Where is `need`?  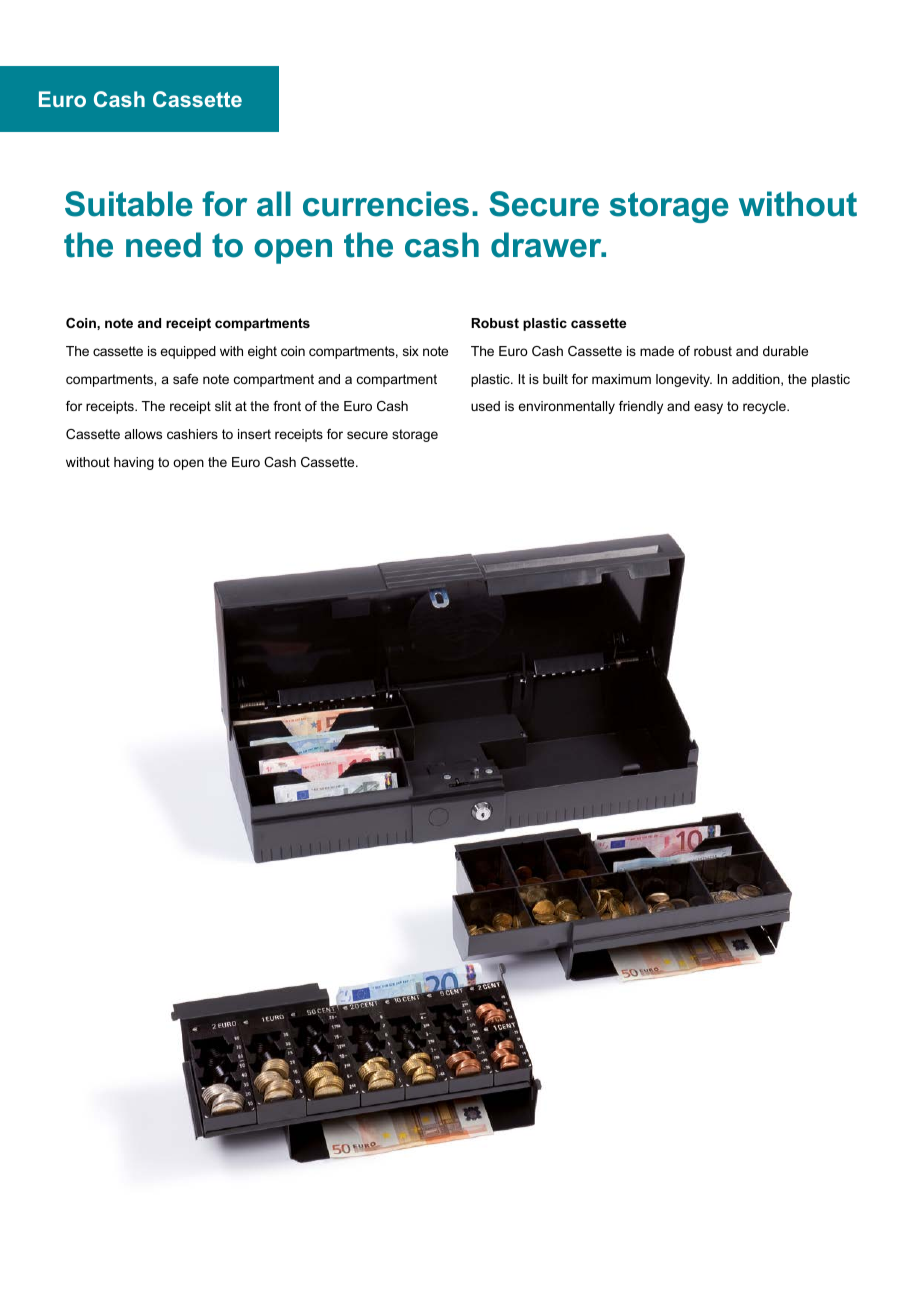
need is located at coordinates (163, 245).
